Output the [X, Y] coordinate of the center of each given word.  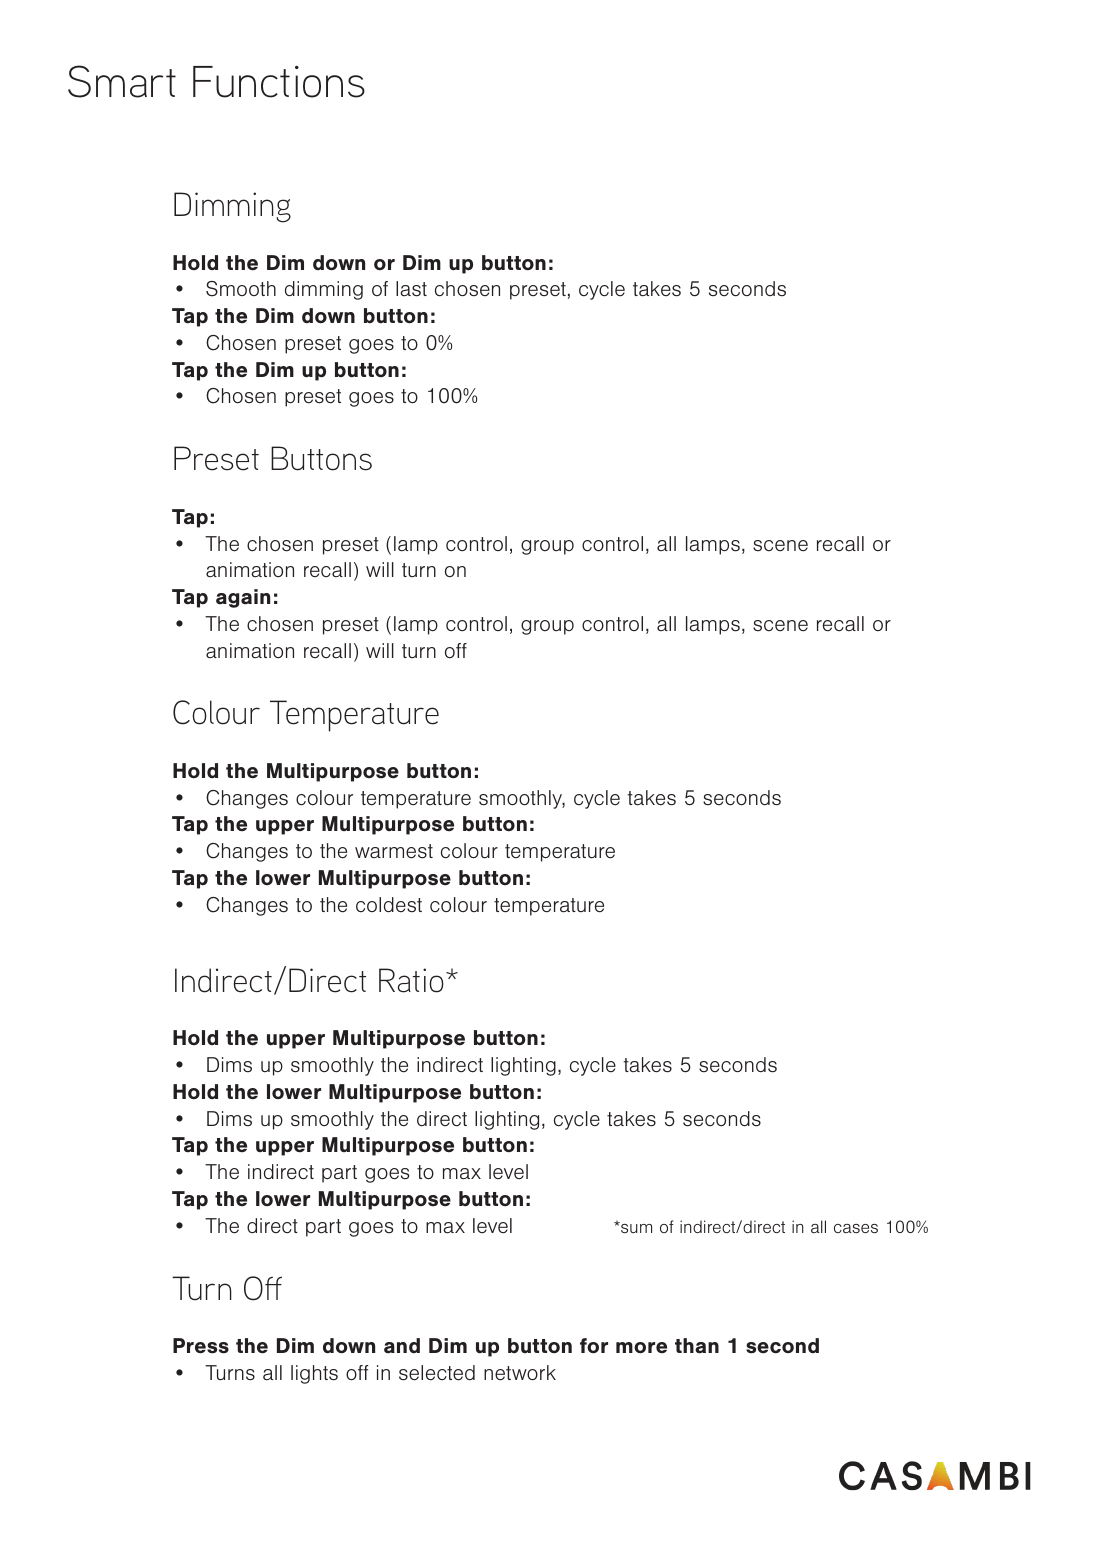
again [243, 598]
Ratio [411, 980]
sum [635, 1227]
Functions [279, 82]
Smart [122, 81]
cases [856, 1228]
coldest [389, 905]
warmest [394, 851]
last [411, 289]
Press [201, 1346]
